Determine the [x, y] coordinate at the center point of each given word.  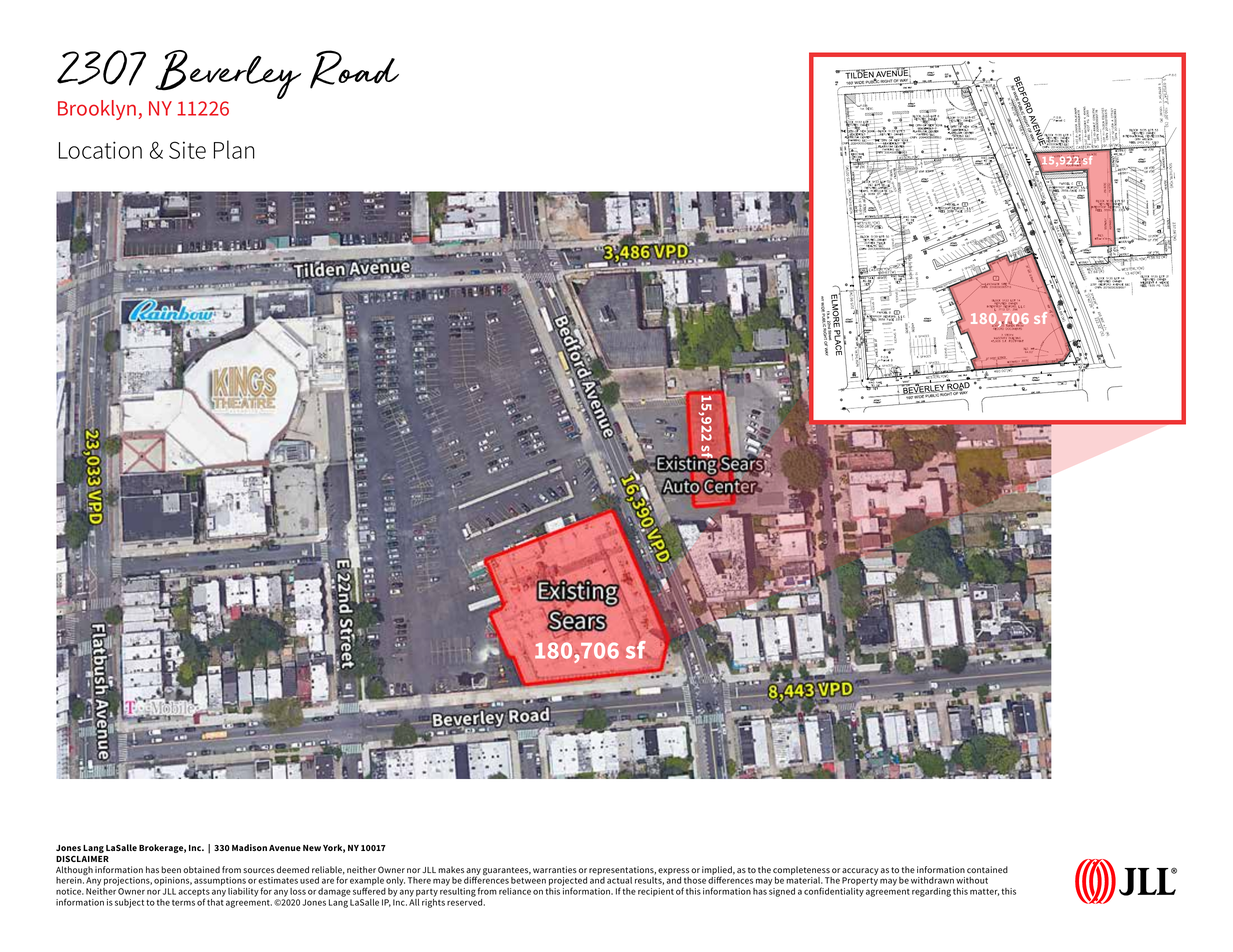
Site [187, 150]
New [312, 848]
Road [354, 69]
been [171, 870]
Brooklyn [97, 110]
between [528, 880]
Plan [234, 149]
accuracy [860, 871]
